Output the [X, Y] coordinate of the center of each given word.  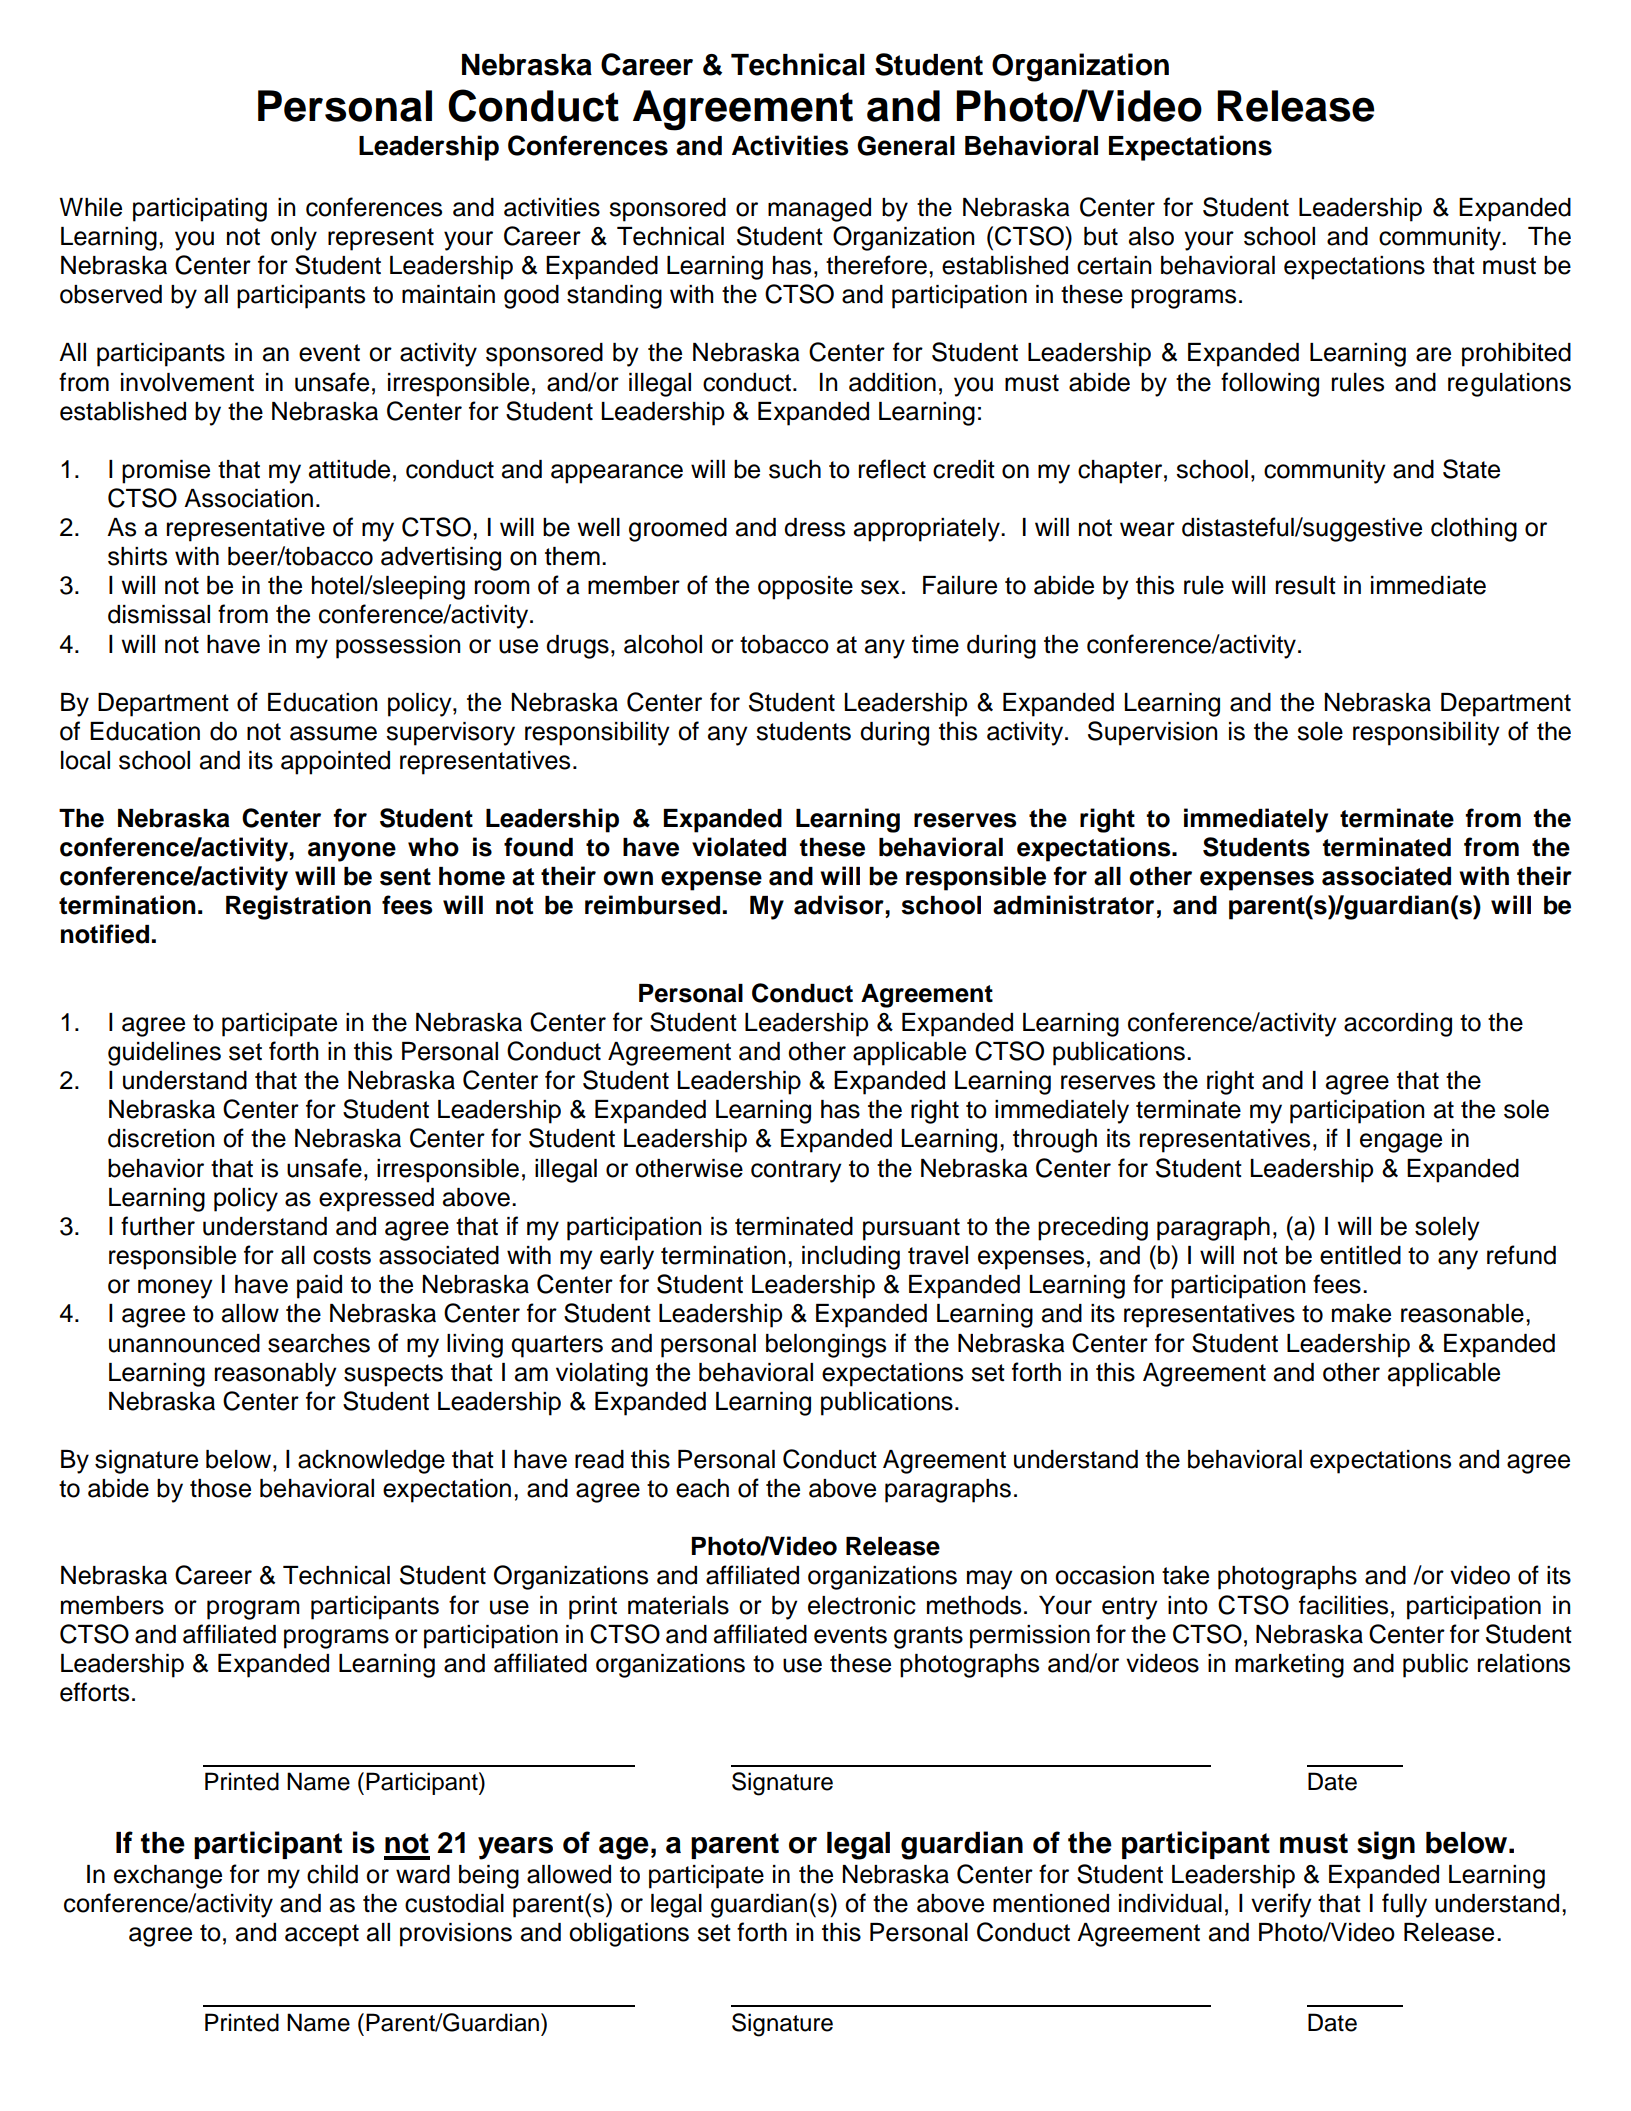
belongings [826, 1346]
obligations [629, 1935]
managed [819, 210]
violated [739, 847]
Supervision [1152, 733]
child [332, 1874]
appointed [335, 763]
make [1361, 1313]
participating [200, 210]
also [1151, 236]
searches [319, 1343]
